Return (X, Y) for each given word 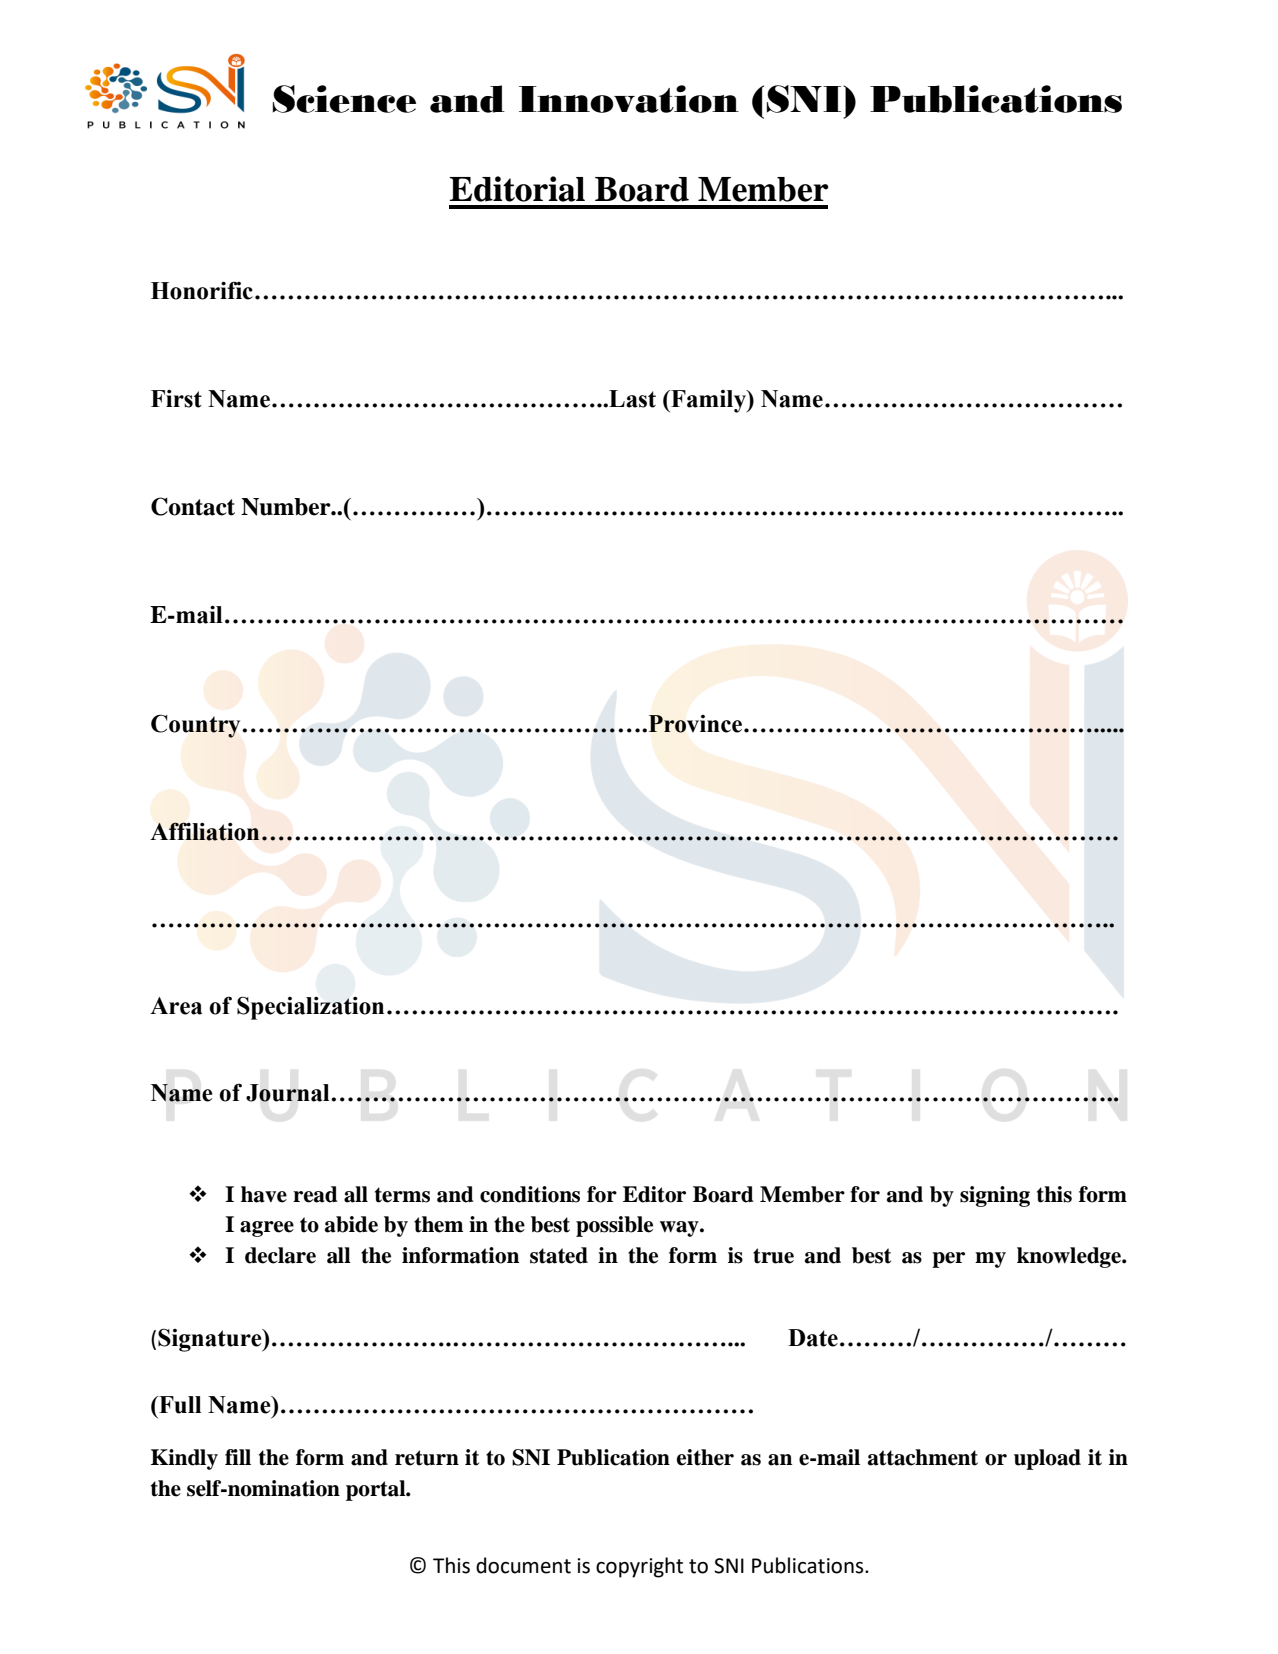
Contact (193, 506)
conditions (530, 1194)
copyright (639, 1567)
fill (238, 1457)
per (948, 1260)
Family (708, 401)
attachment (923, 1457)
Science (344, 99)
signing (995, 1196)
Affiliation (205, 831)
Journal (289, 1093)
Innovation (629, 99)
